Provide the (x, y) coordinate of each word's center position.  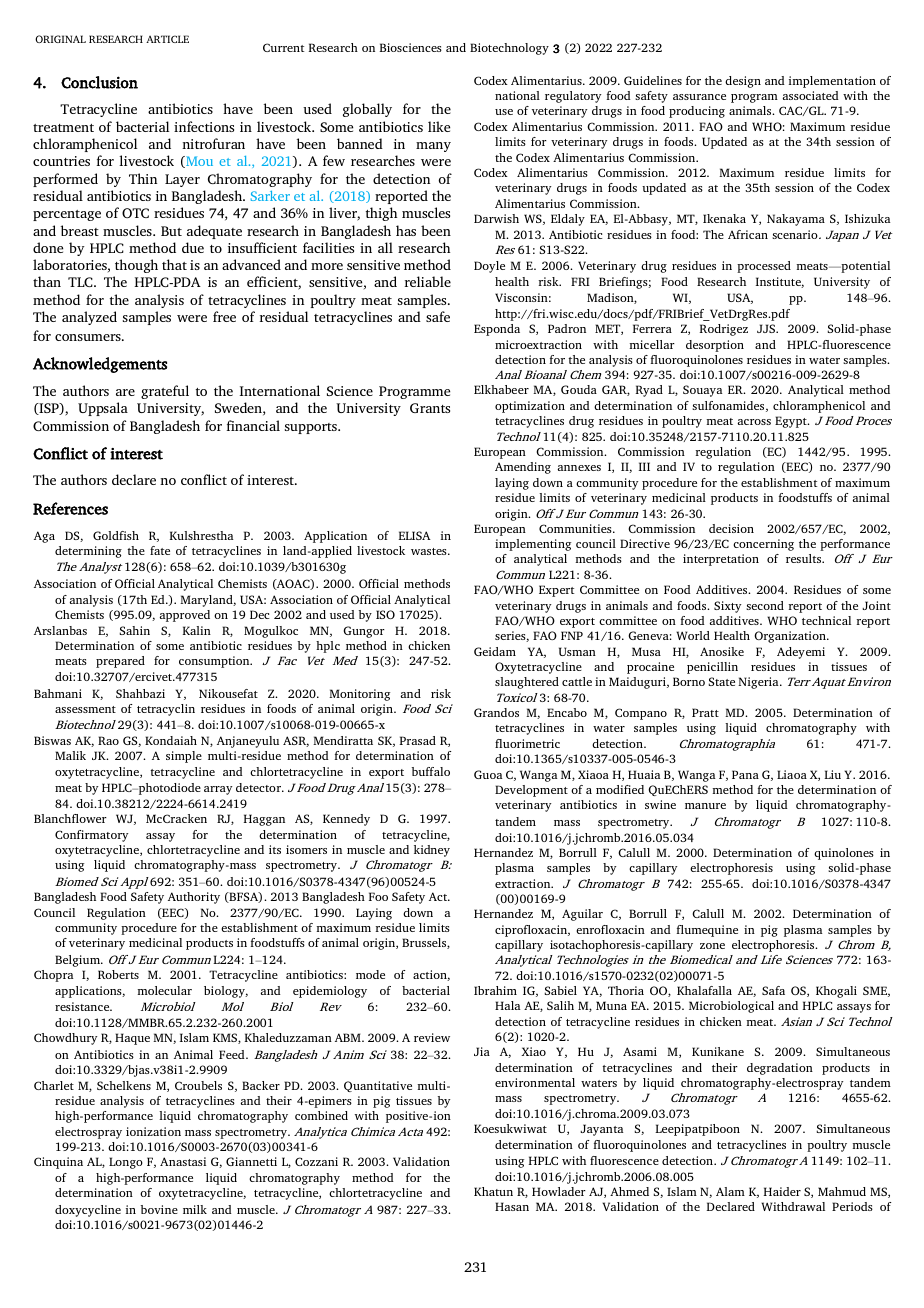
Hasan (512, 1206)
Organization (791, 637)
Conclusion (99, 82)
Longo (126, 1163)
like (439, 126)
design (743, 82)
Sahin (134, 630)
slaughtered (527, 683)
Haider (782, 1191)
